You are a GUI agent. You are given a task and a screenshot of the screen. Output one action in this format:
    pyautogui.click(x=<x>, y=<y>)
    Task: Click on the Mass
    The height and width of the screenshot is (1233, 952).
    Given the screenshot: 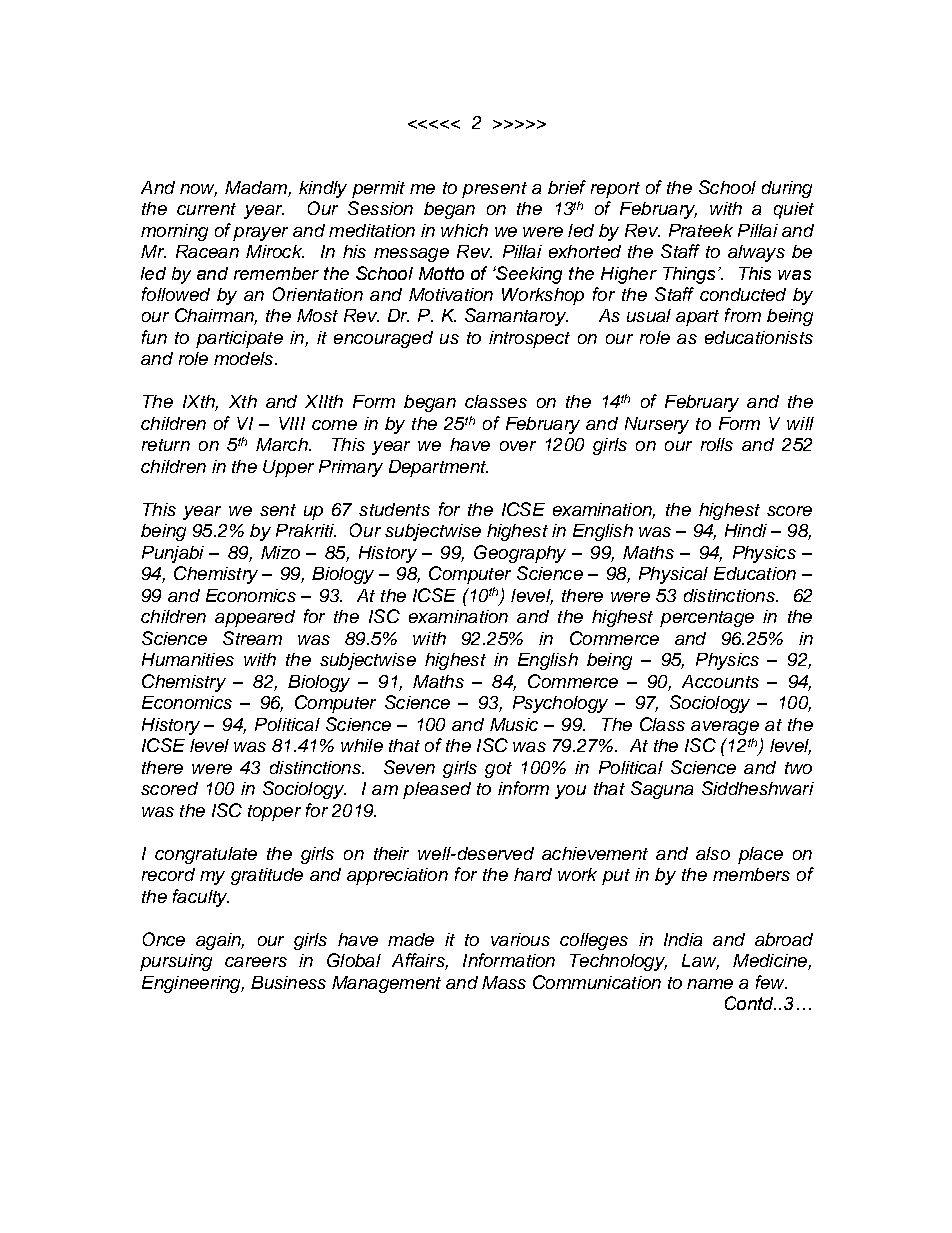 What is the action you would take?
    pyautogui.click(x=504, y=982)
